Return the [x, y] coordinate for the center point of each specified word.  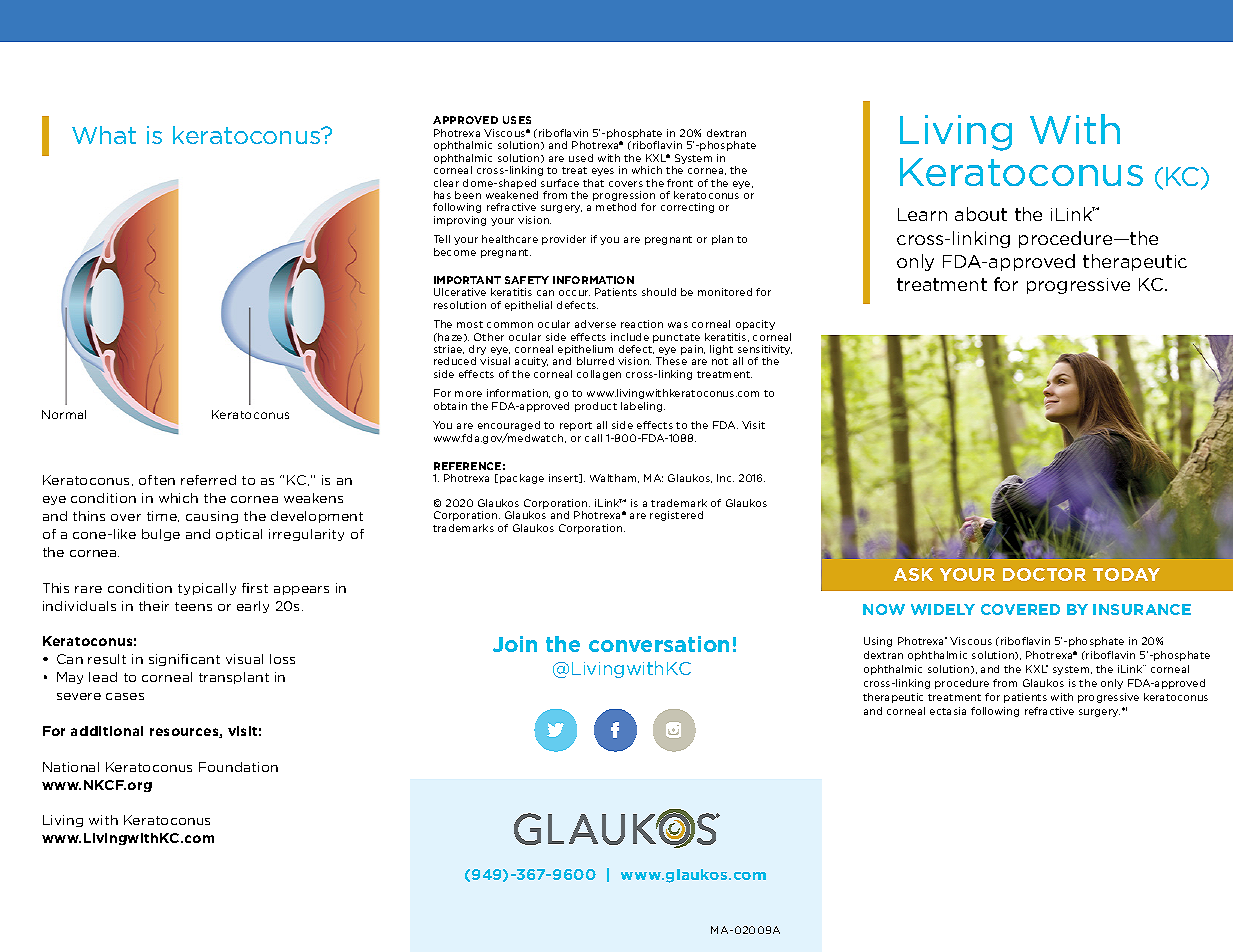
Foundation [238, 767]
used [581, 158]
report [576, 426]
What [104, 135]
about [981, 214]
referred [208, 480]
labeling [643, 407]
